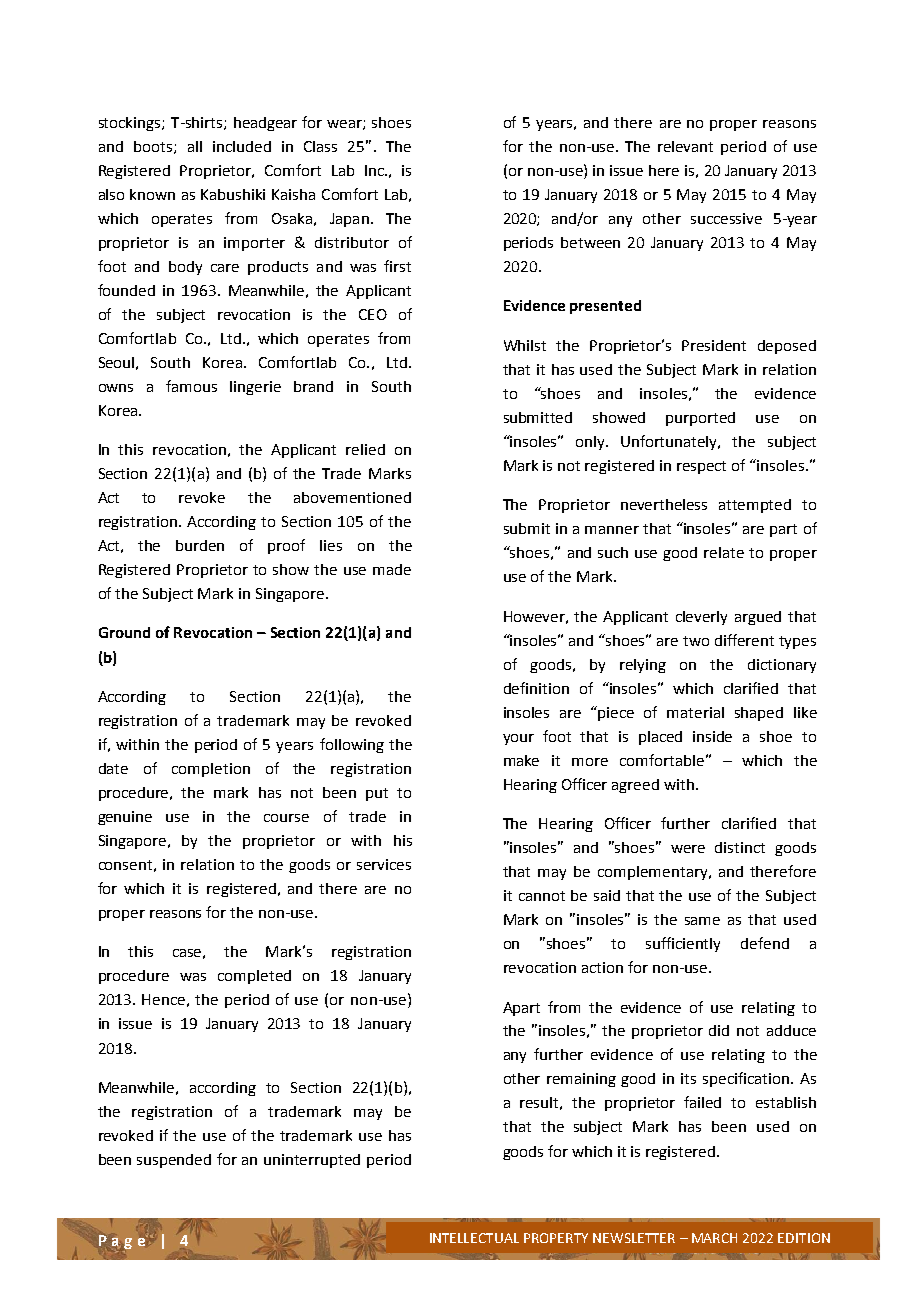 This document has width=924, height=1307. Describe the element at coordinates (474, 1238) in the document. I see `INTELLECTUAL` at that location.
